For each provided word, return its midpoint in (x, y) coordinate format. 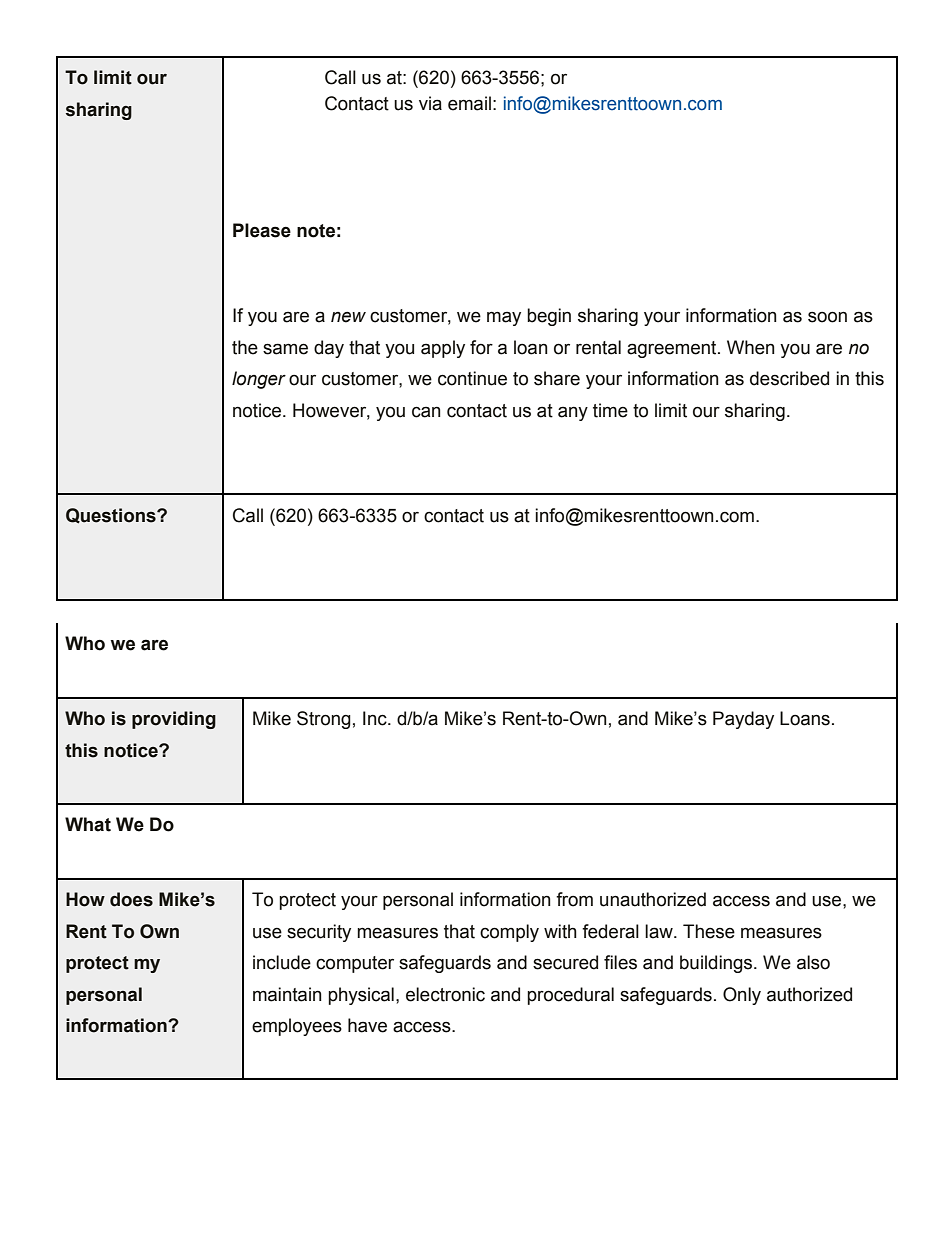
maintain (287, 994)
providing (174, 720)
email (469, 103)
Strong (324, 720)
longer (259, 380)
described (789, 378)
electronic (445, 994)
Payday (743, 720)
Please (262, 230)
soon (827, 317)
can (426, 412)
